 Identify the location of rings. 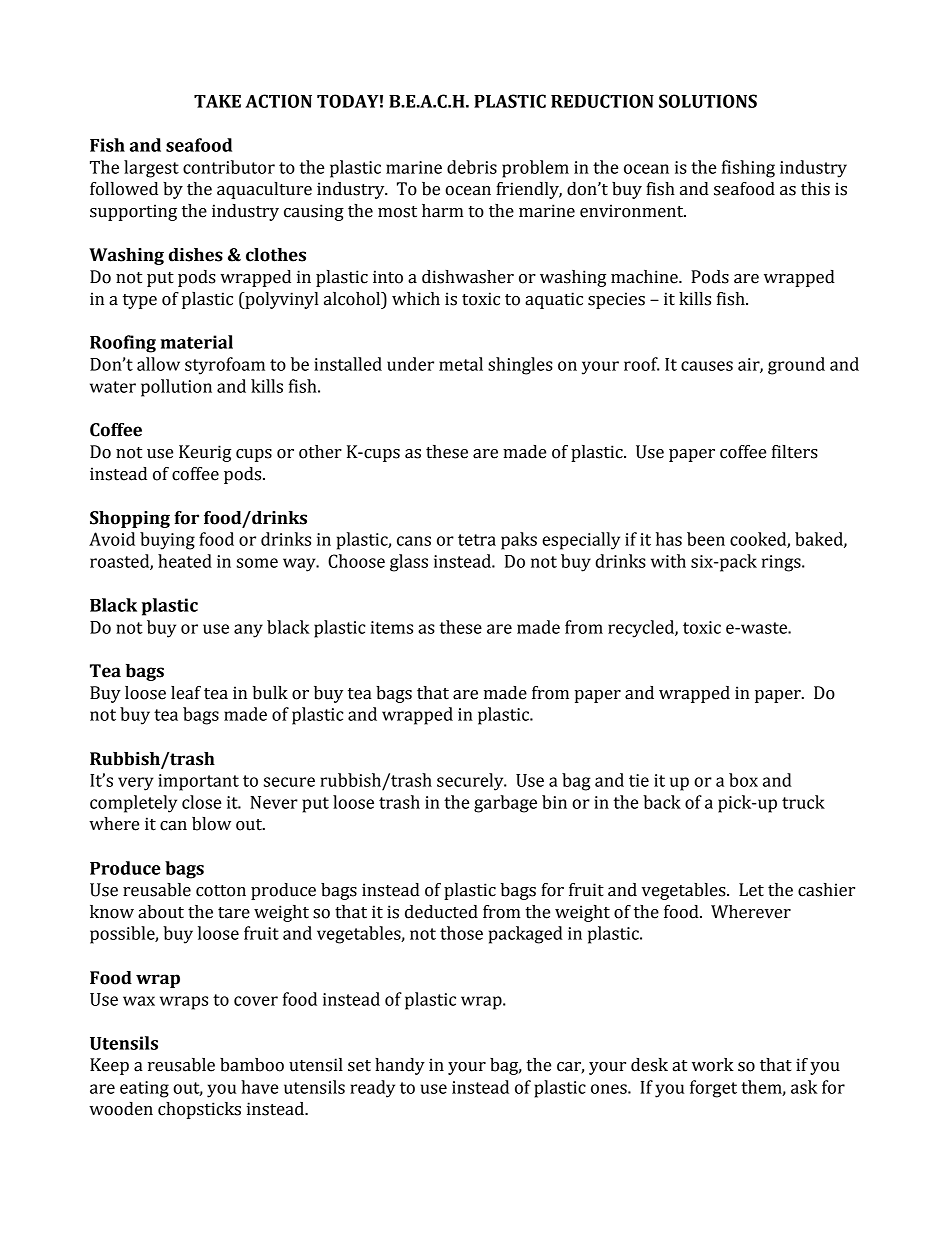
(782, 563).
